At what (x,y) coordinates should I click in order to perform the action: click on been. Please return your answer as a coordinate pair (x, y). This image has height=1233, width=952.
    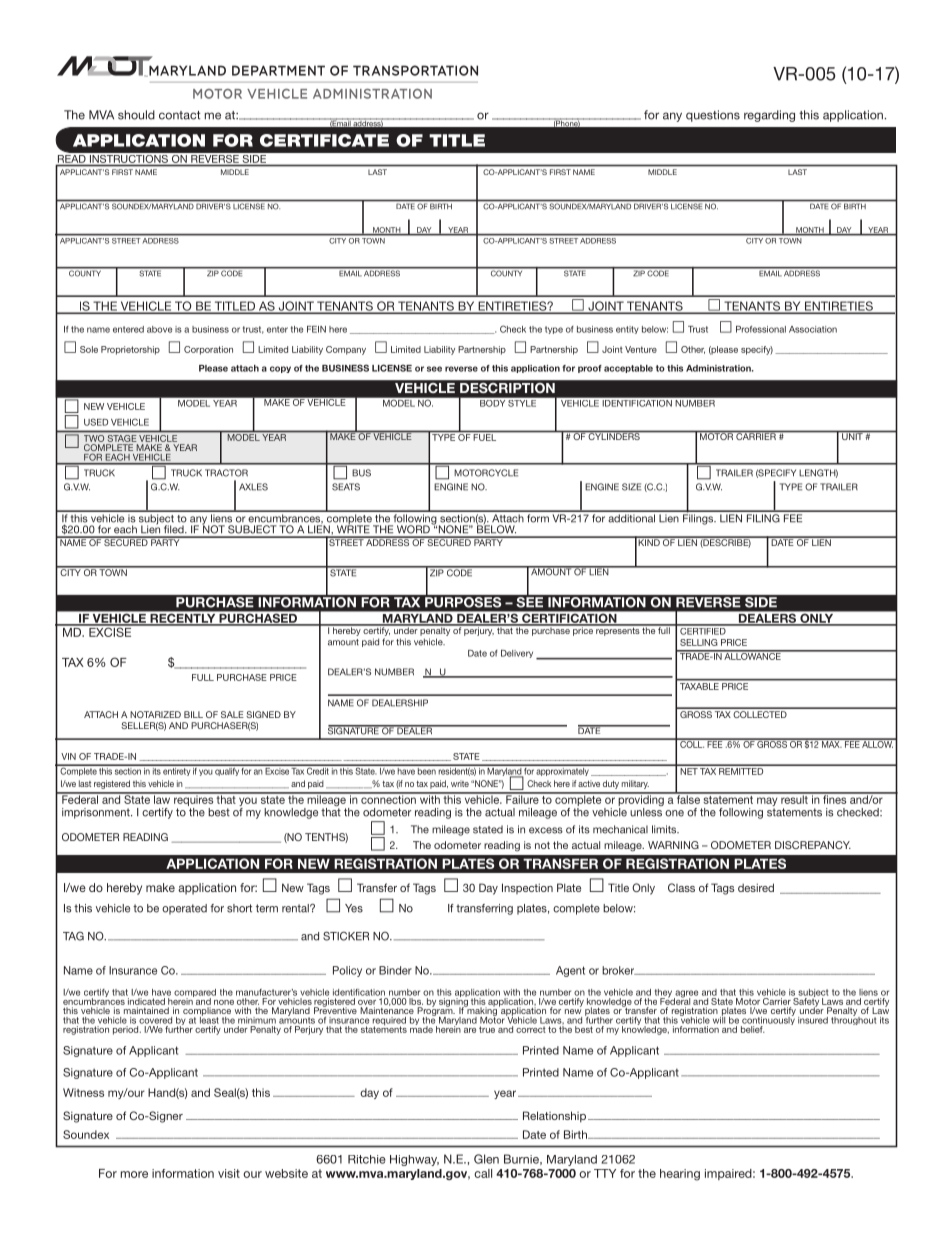
    Looking at the image, I should click on (427, 770).
